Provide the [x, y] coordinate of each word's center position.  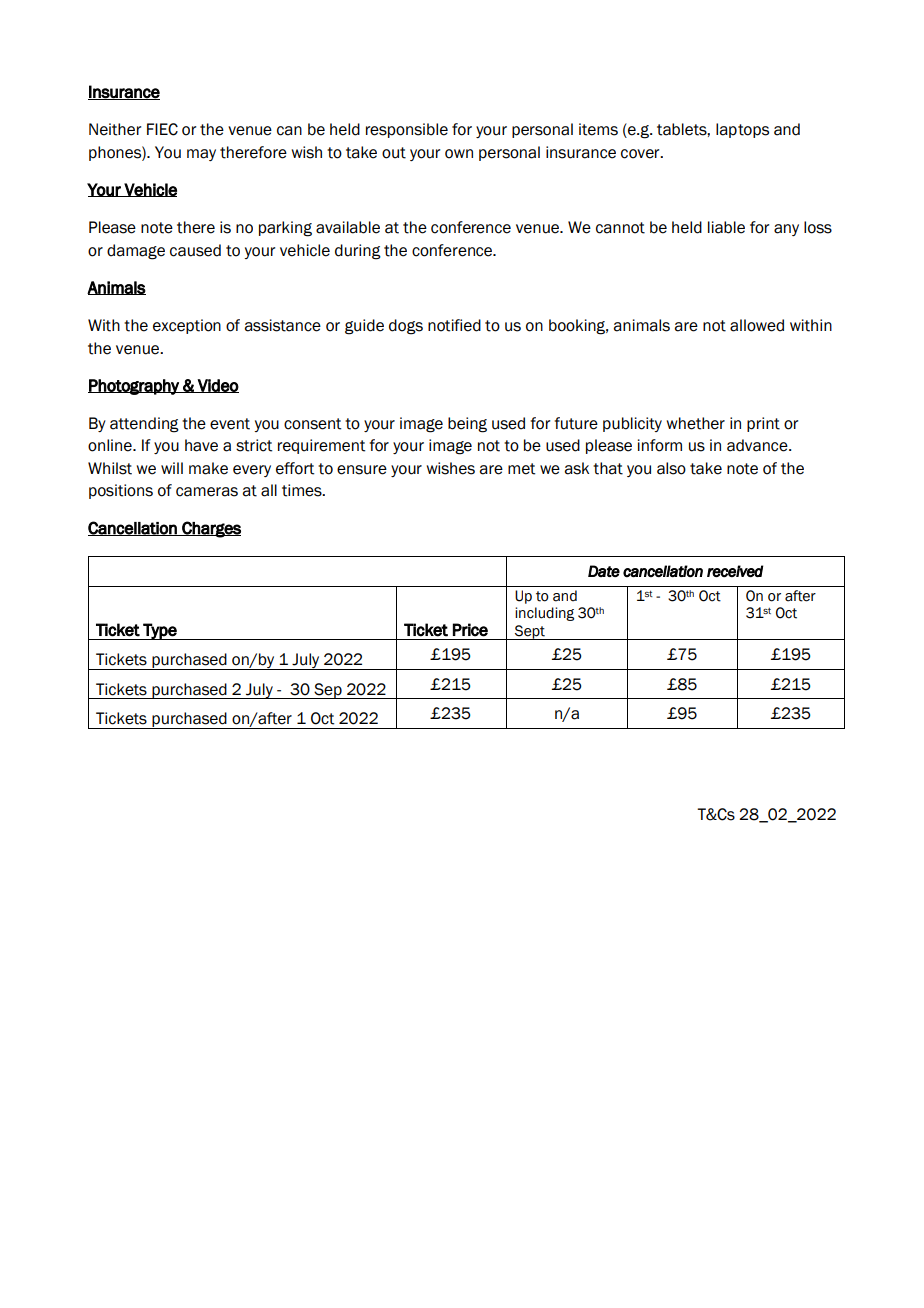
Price [470, 630]
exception [187, 326]
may [201, 155]
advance [758, 445]
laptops [742, 130]
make [208, 468]
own [459, 154]
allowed [757, 325]
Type [160, 631]
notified [454, 325]
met [521, 469]
